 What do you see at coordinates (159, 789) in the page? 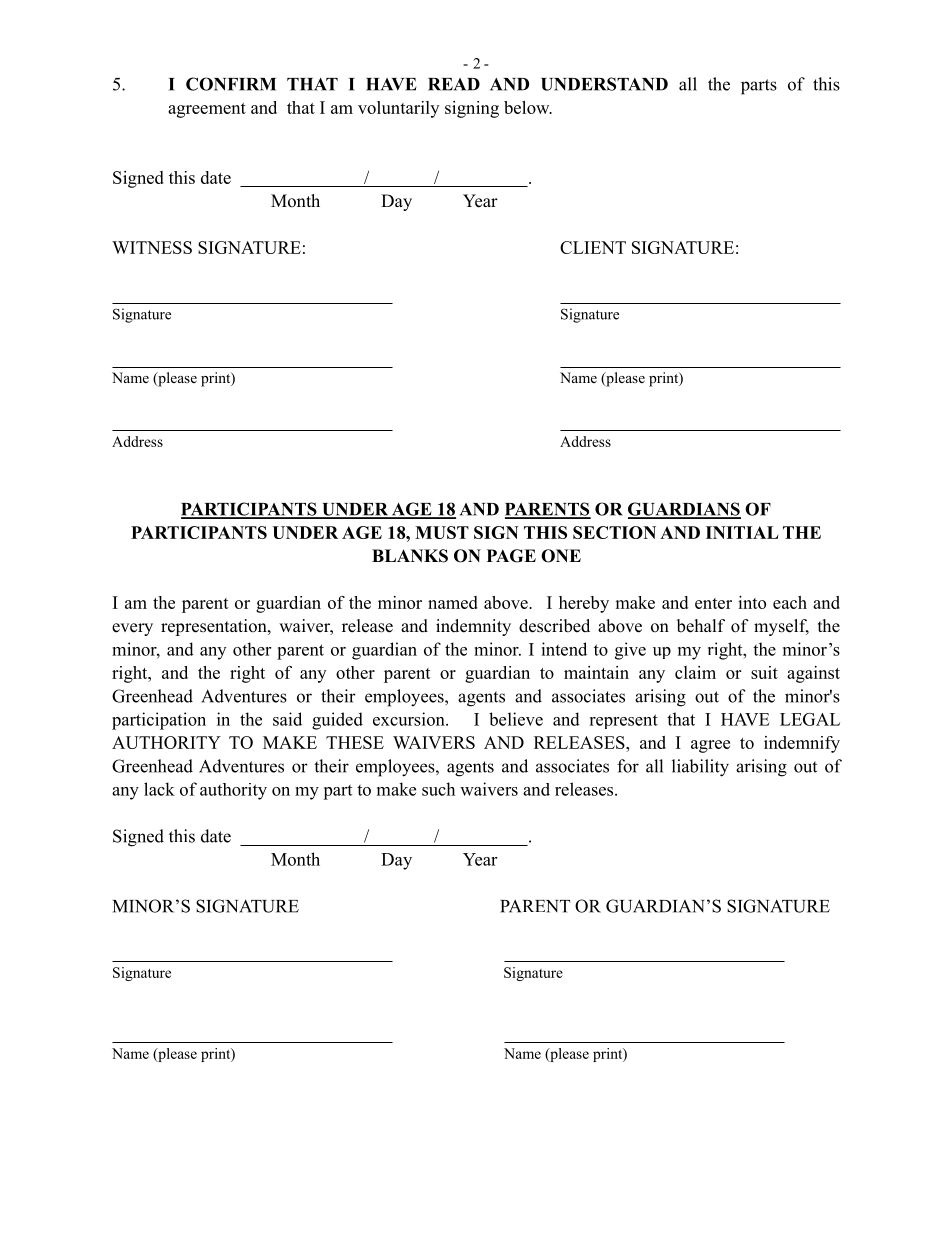
I see `lack` at bounding box center [159, 789].
